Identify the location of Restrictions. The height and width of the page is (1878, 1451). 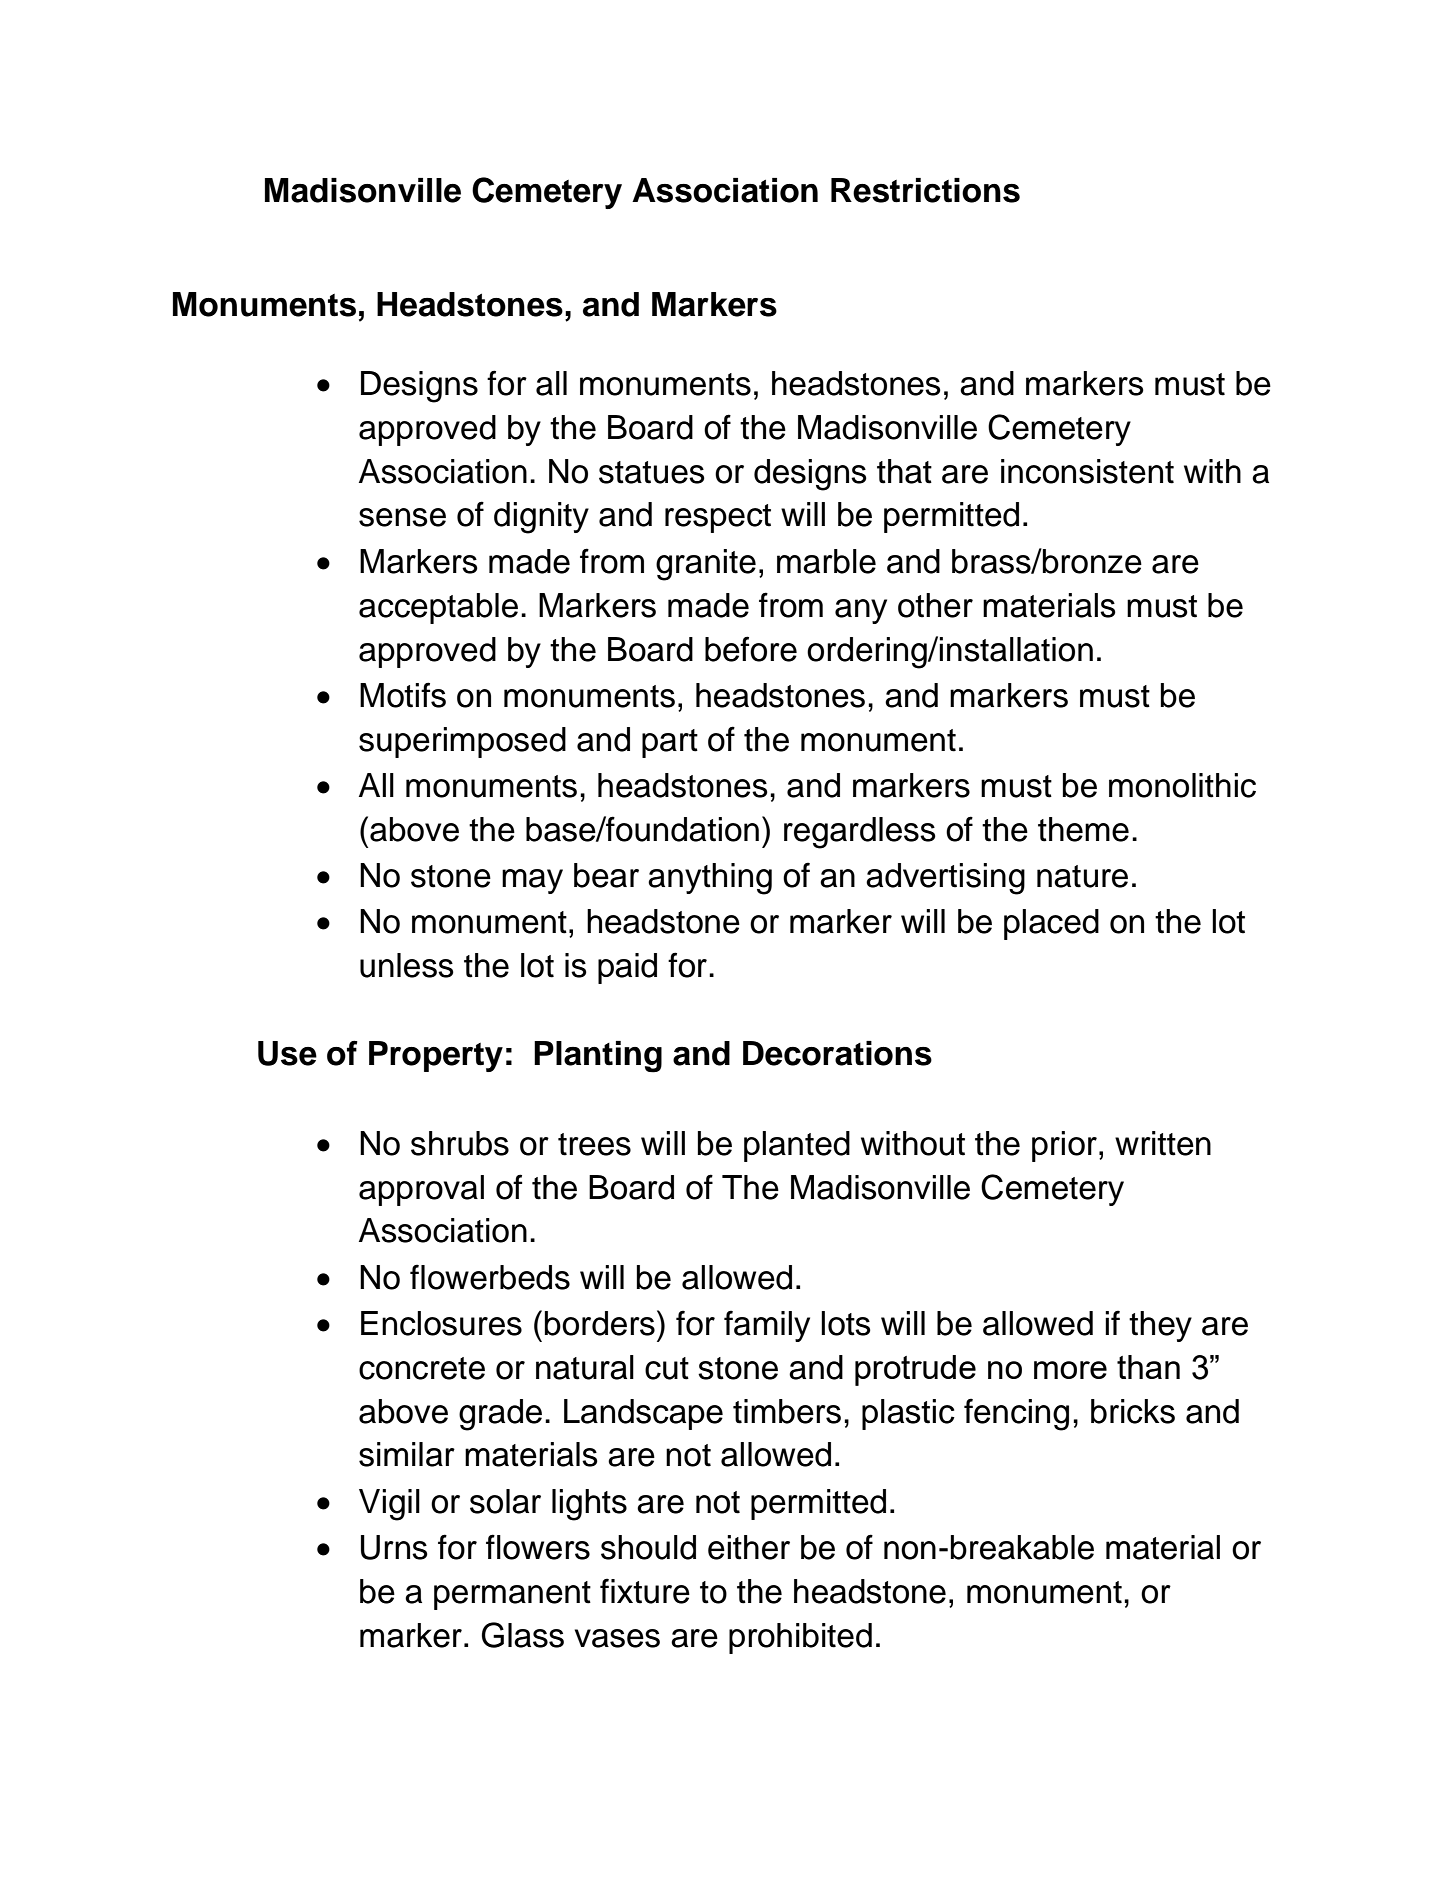
(925, 190).
